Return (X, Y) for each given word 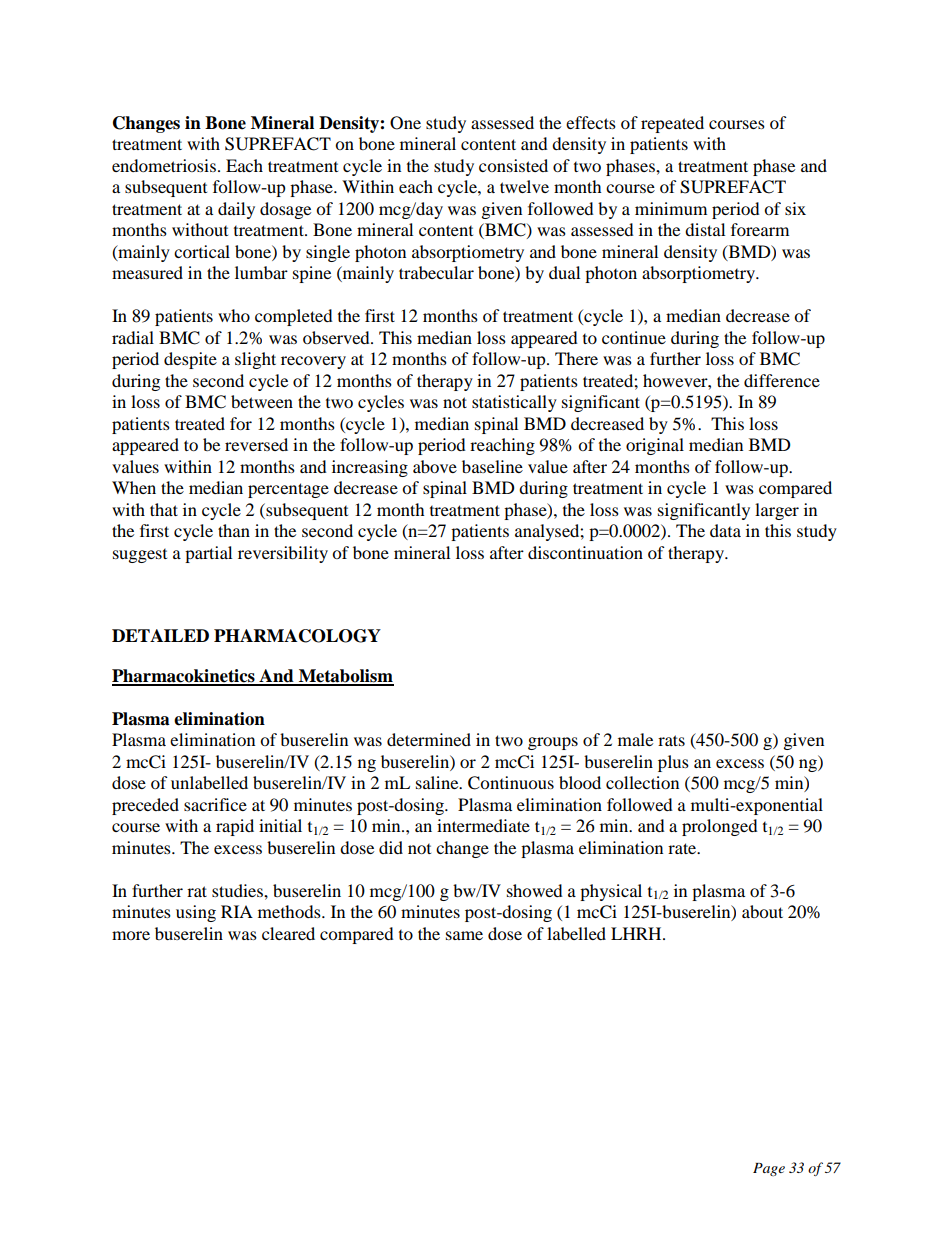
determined (429, 739)
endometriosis (164, 165)
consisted (513, 165)
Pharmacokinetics (184, 677)
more (131, 935)
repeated (672, 124)
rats (671, 740)
